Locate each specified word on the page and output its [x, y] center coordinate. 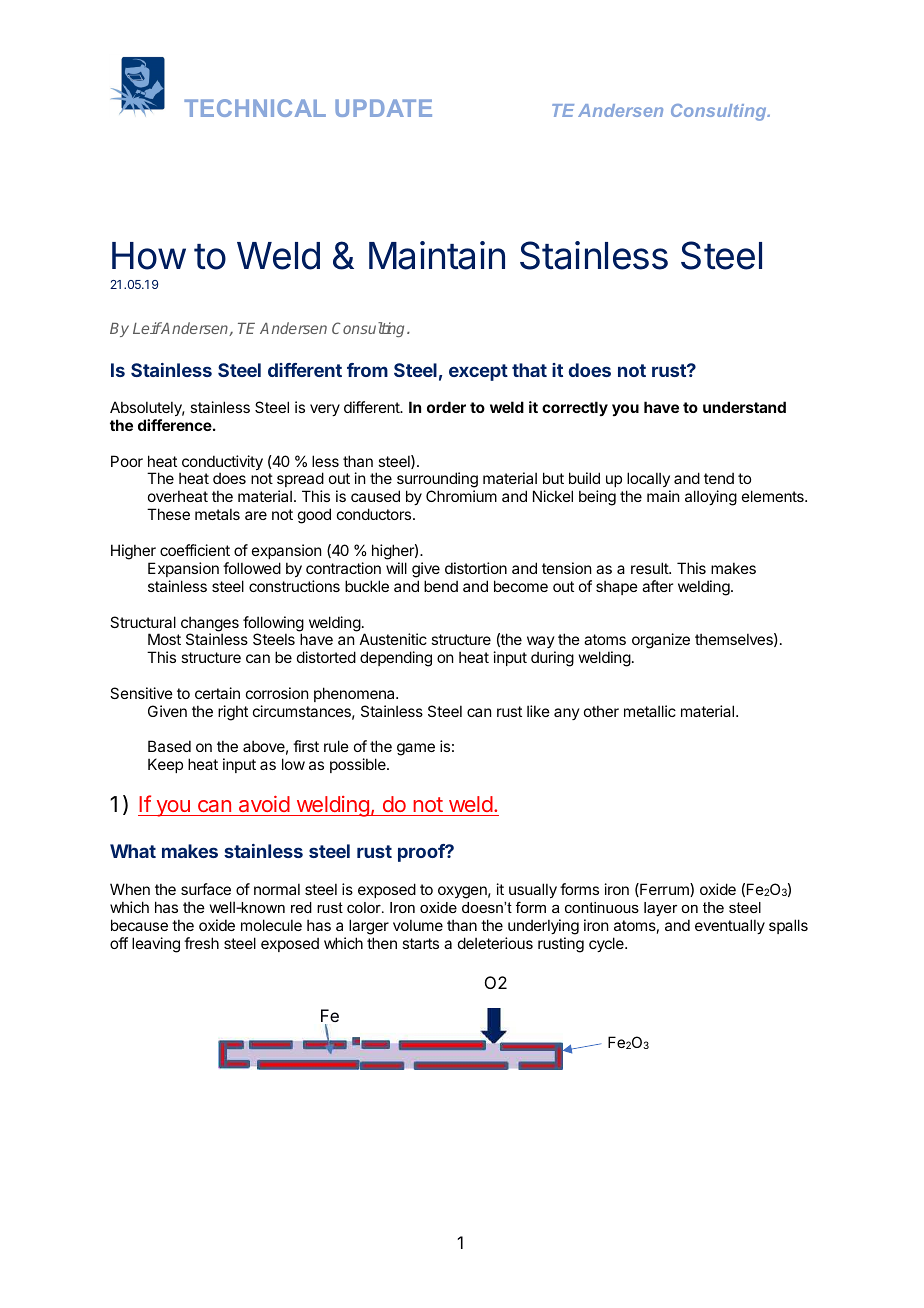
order [446, 407]
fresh [201, 943]
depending [396, 659]
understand [744, 407]
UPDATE [383, 108]
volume [418, 925]
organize [661, 641]
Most [164, 639]
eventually [730, 926]
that [529, 370]
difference [175, 425]
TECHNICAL [255, 108]
